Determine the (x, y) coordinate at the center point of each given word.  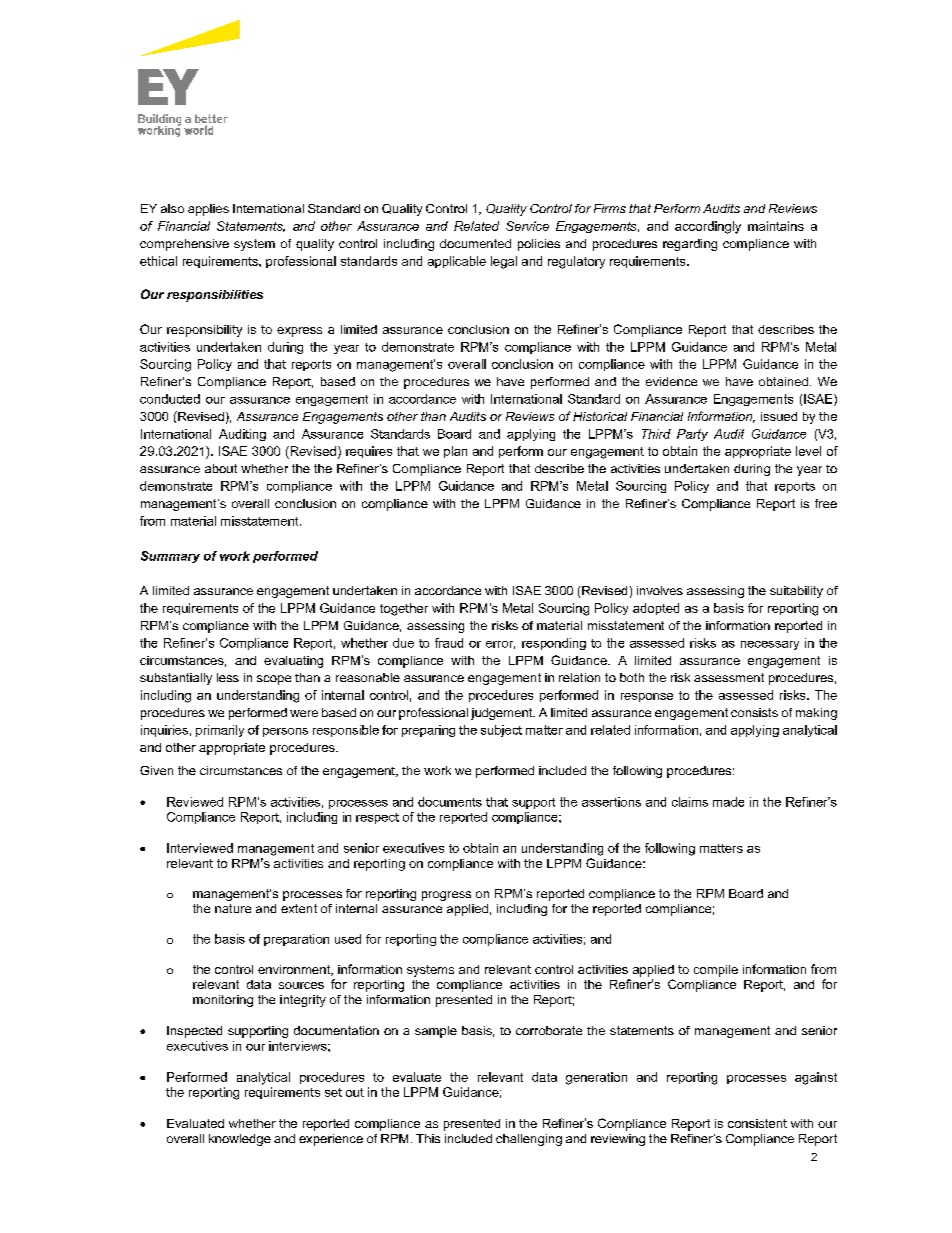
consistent (757, 1123)
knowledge (240, 1140)
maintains (776, 226)
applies (208, 210)
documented (475, 243)
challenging (529, 1140)
